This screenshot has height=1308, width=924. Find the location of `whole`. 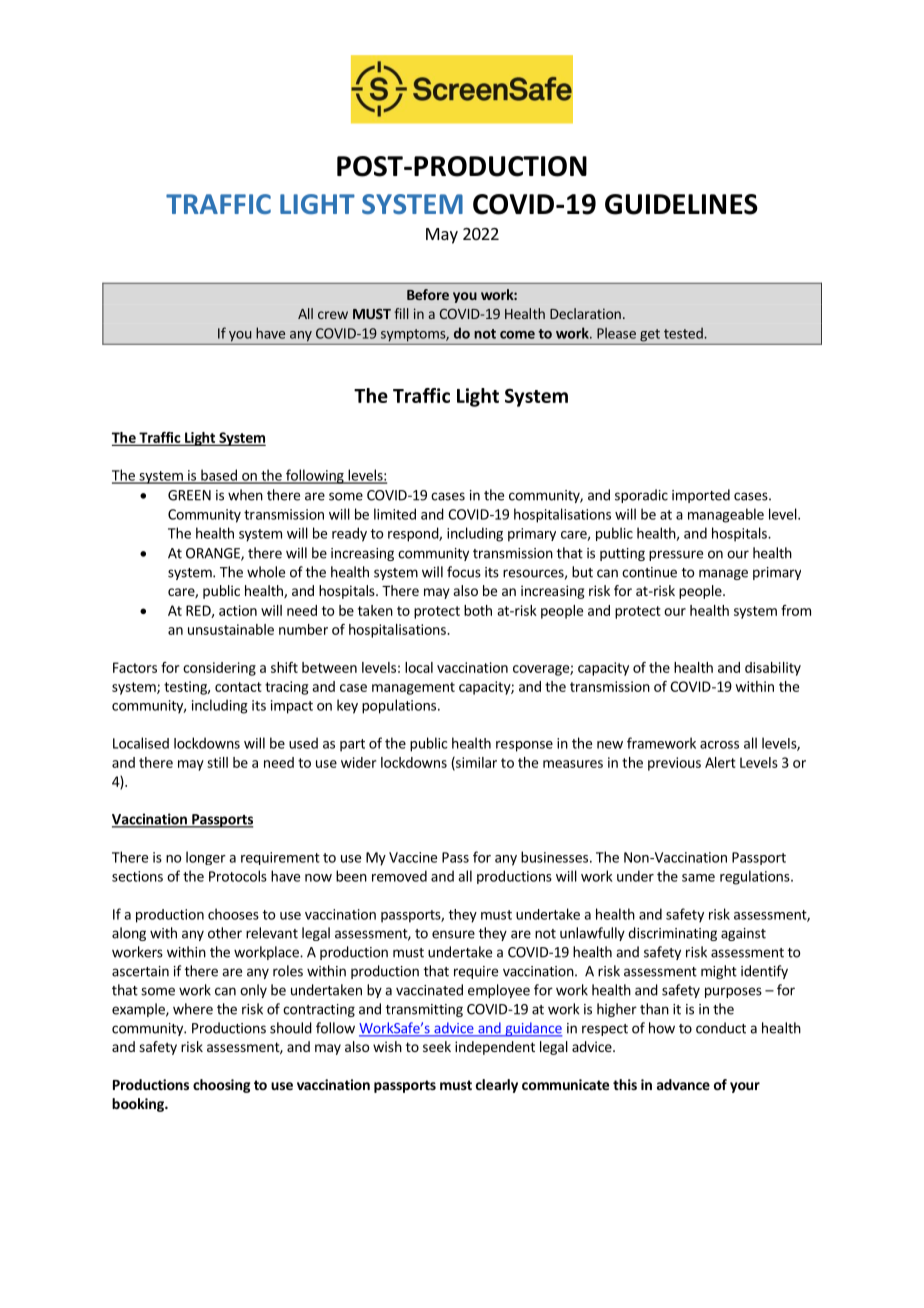

whole is located at coordinates (266, 572).
